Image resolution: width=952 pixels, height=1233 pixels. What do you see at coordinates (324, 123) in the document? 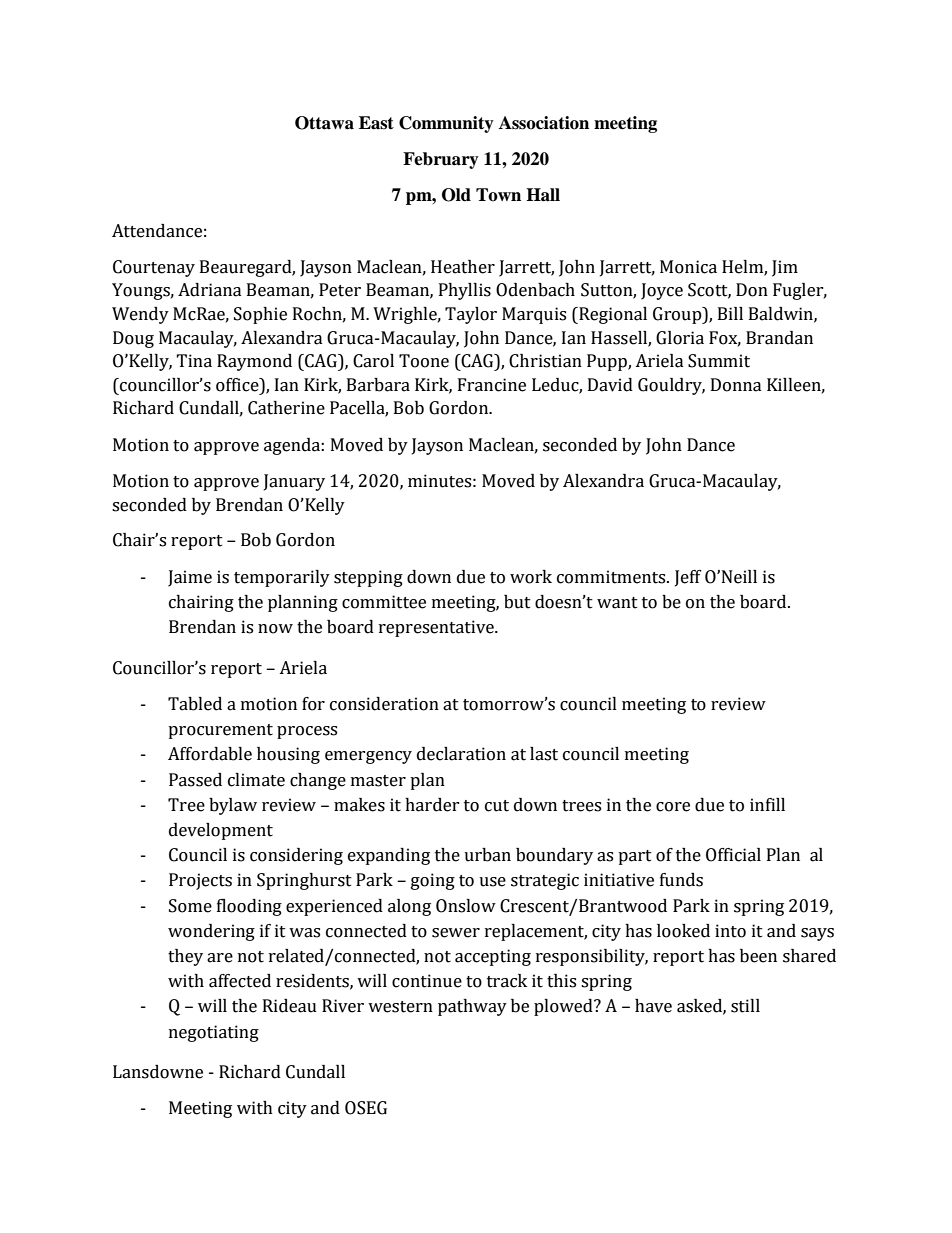
I see `Ottawa` at bounding box center [324, 123].
